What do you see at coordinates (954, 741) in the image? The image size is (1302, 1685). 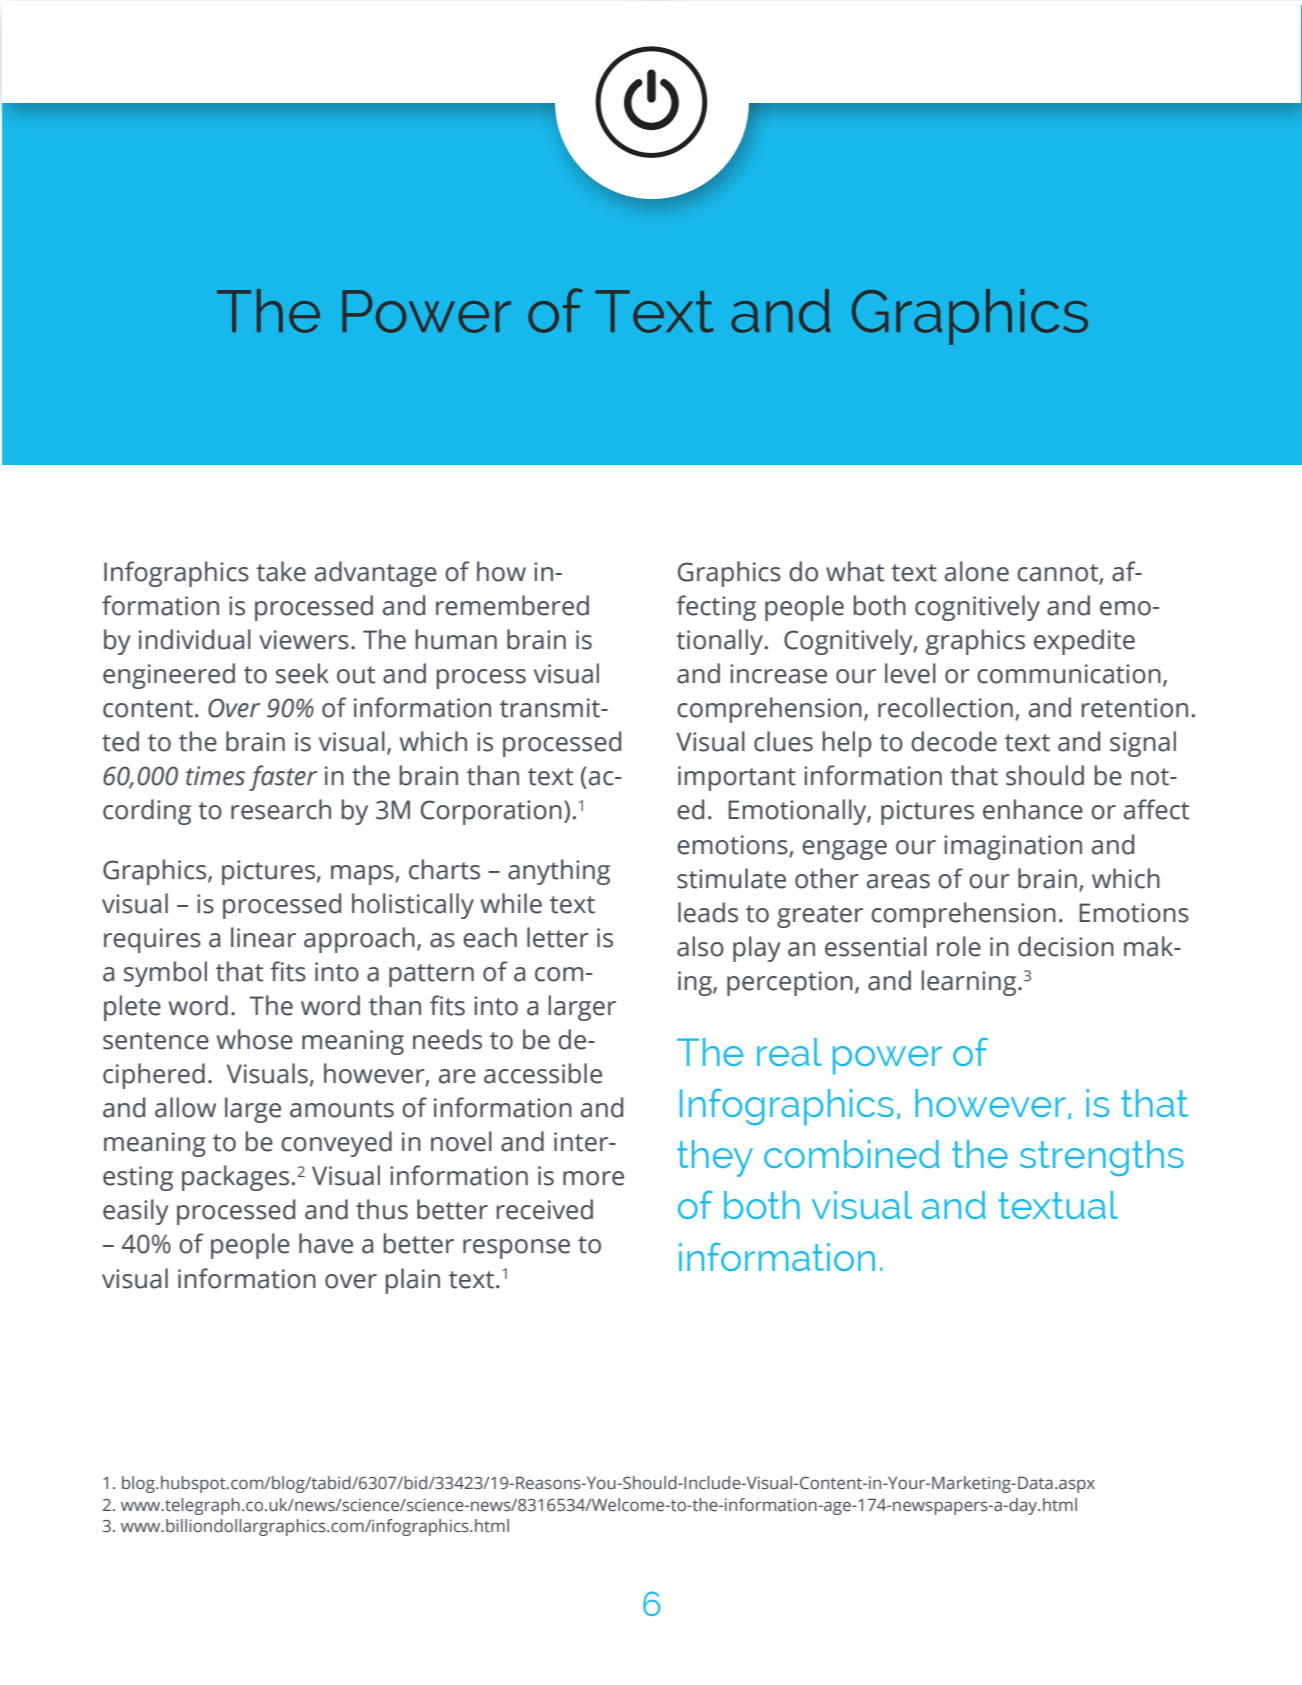 I see `decode` at bounding box center [954, 741].
